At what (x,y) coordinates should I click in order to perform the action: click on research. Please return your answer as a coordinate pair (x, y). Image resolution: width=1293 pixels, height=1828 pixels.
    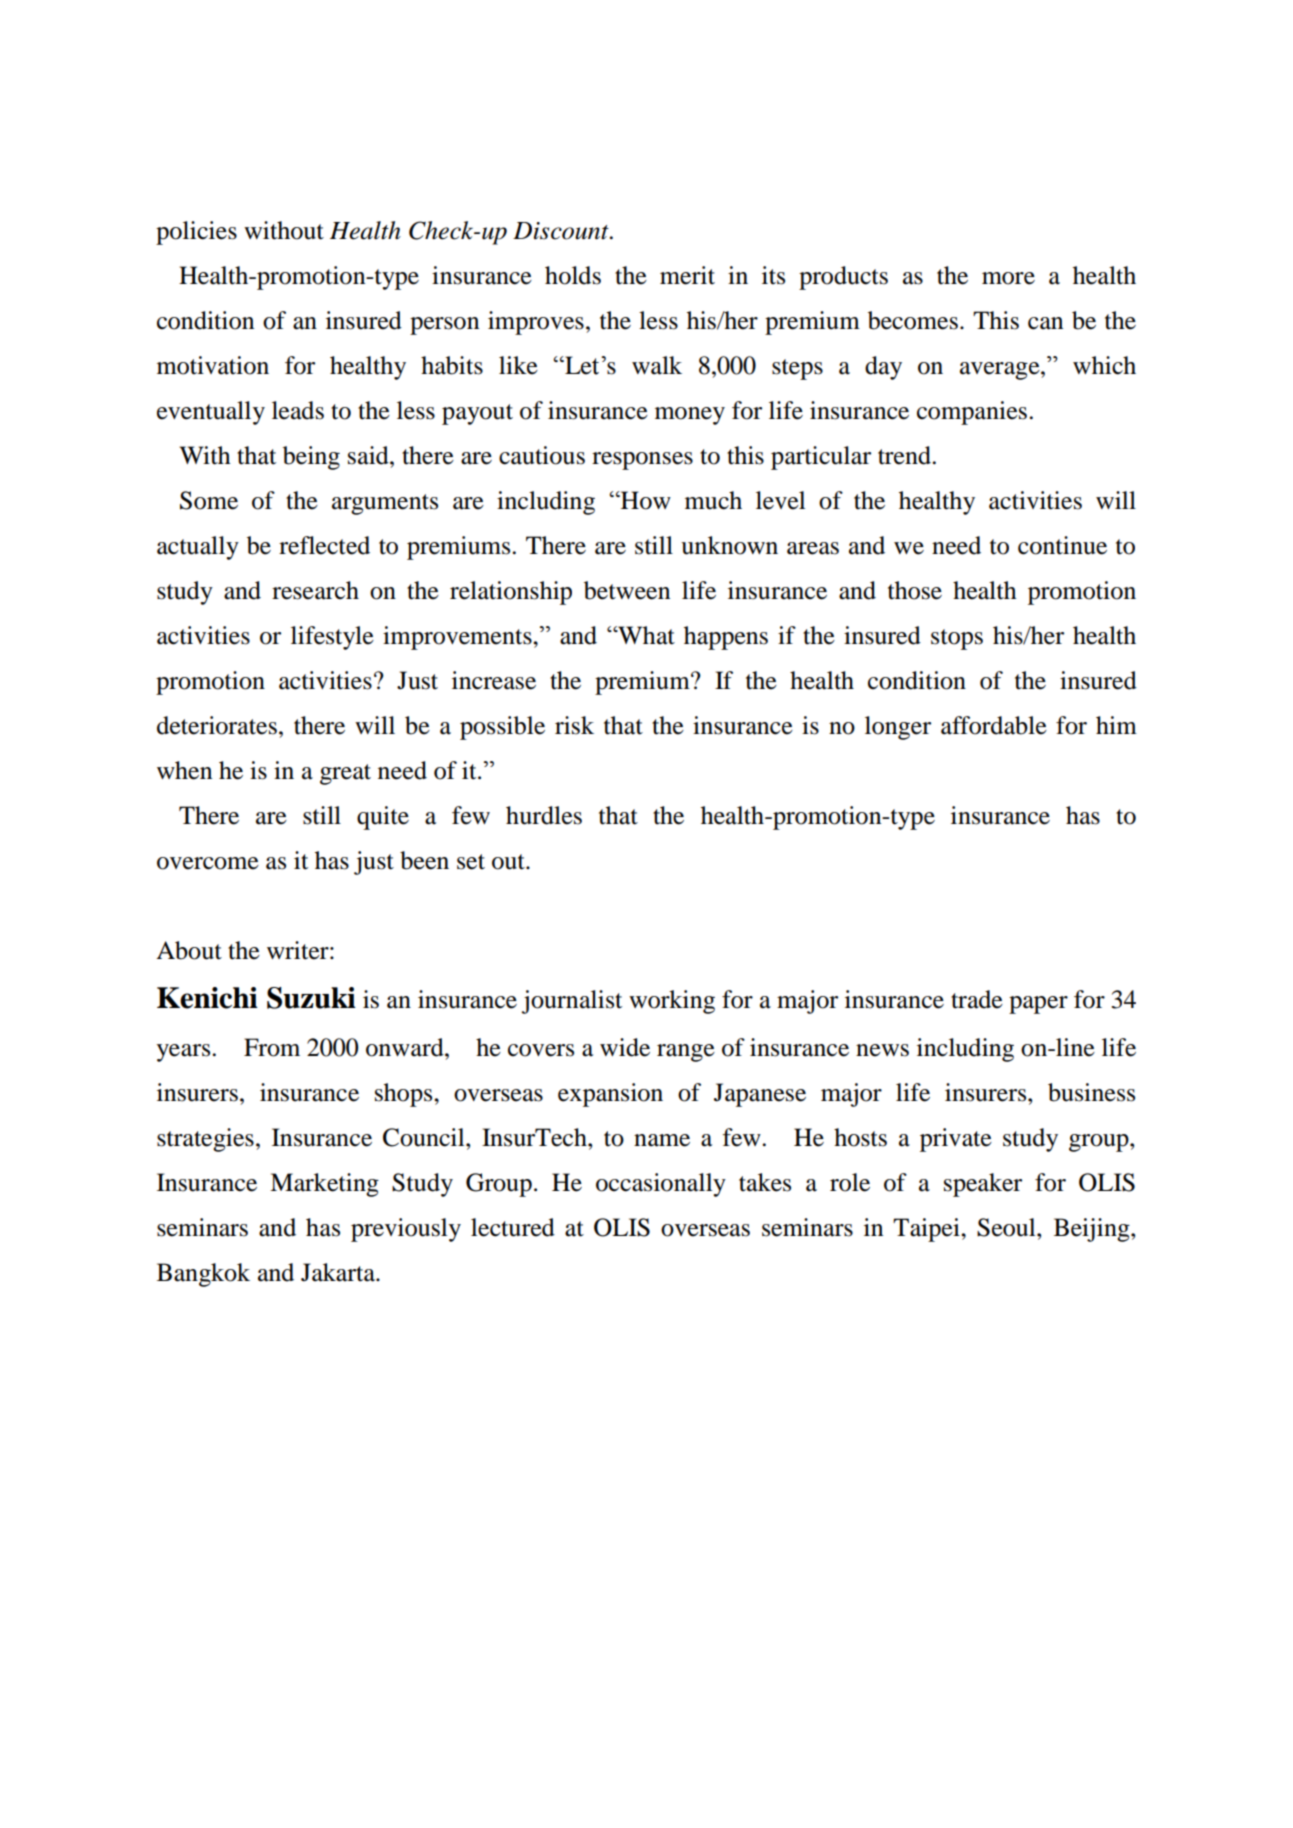
    Looking at the image, I should click on (315, 590).
